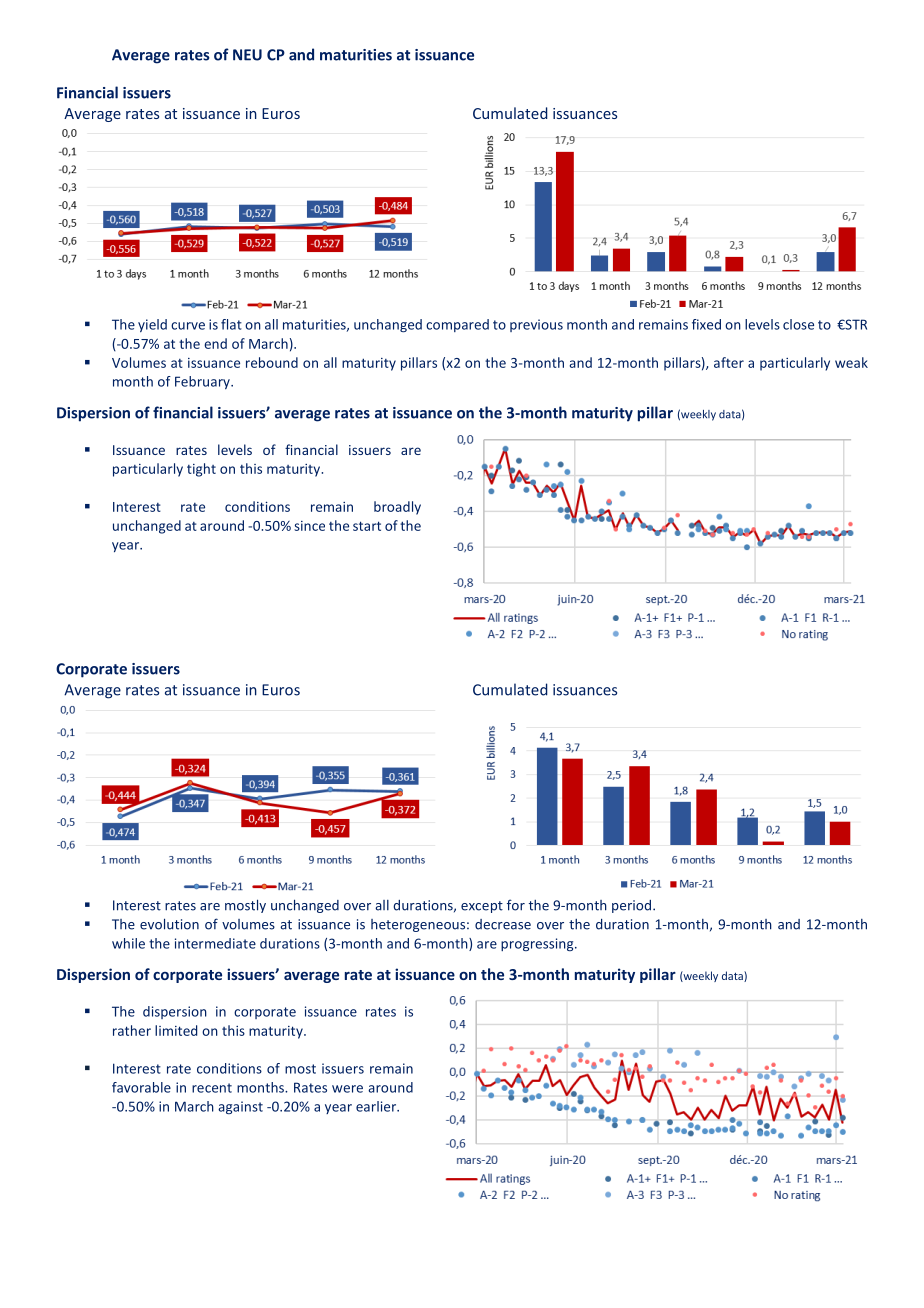 This page has height=1308, width=924. Describe the element at coordinates (536, 325) in the page. I see `previous` at that location.
